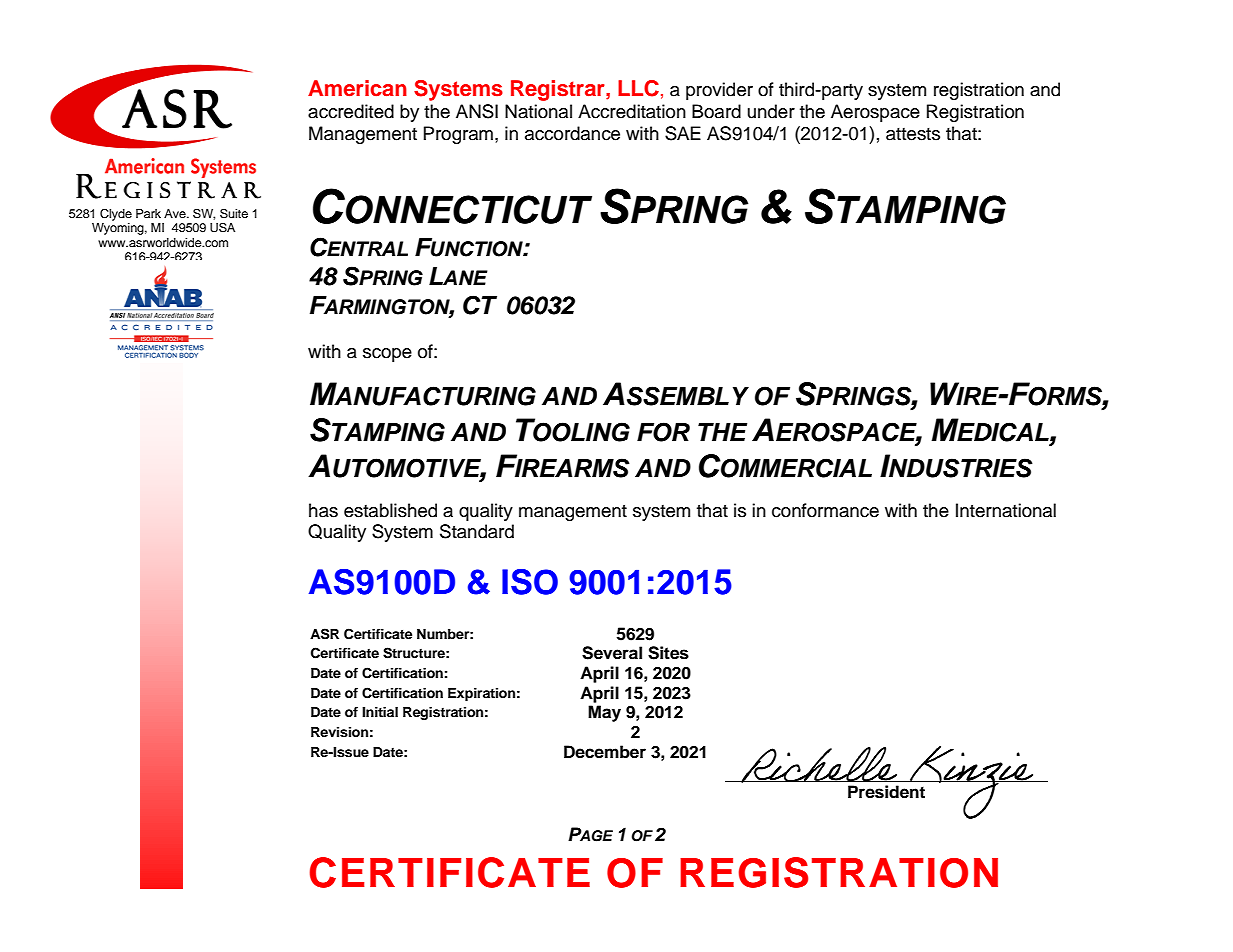  I want to click on has, so click(323, 510).
